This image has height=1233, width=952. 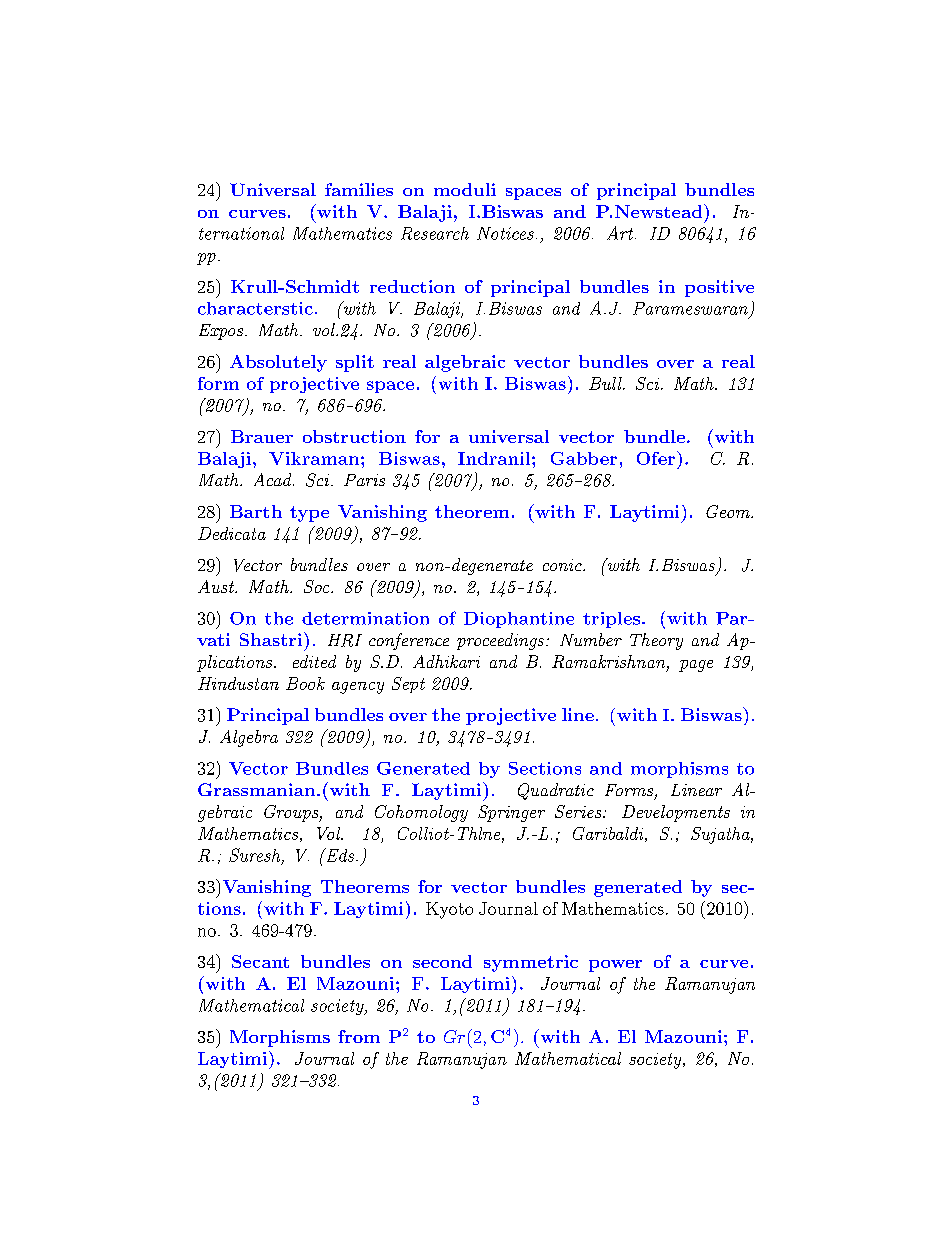 I want to click on Eds, so click(x=340, y=855).
